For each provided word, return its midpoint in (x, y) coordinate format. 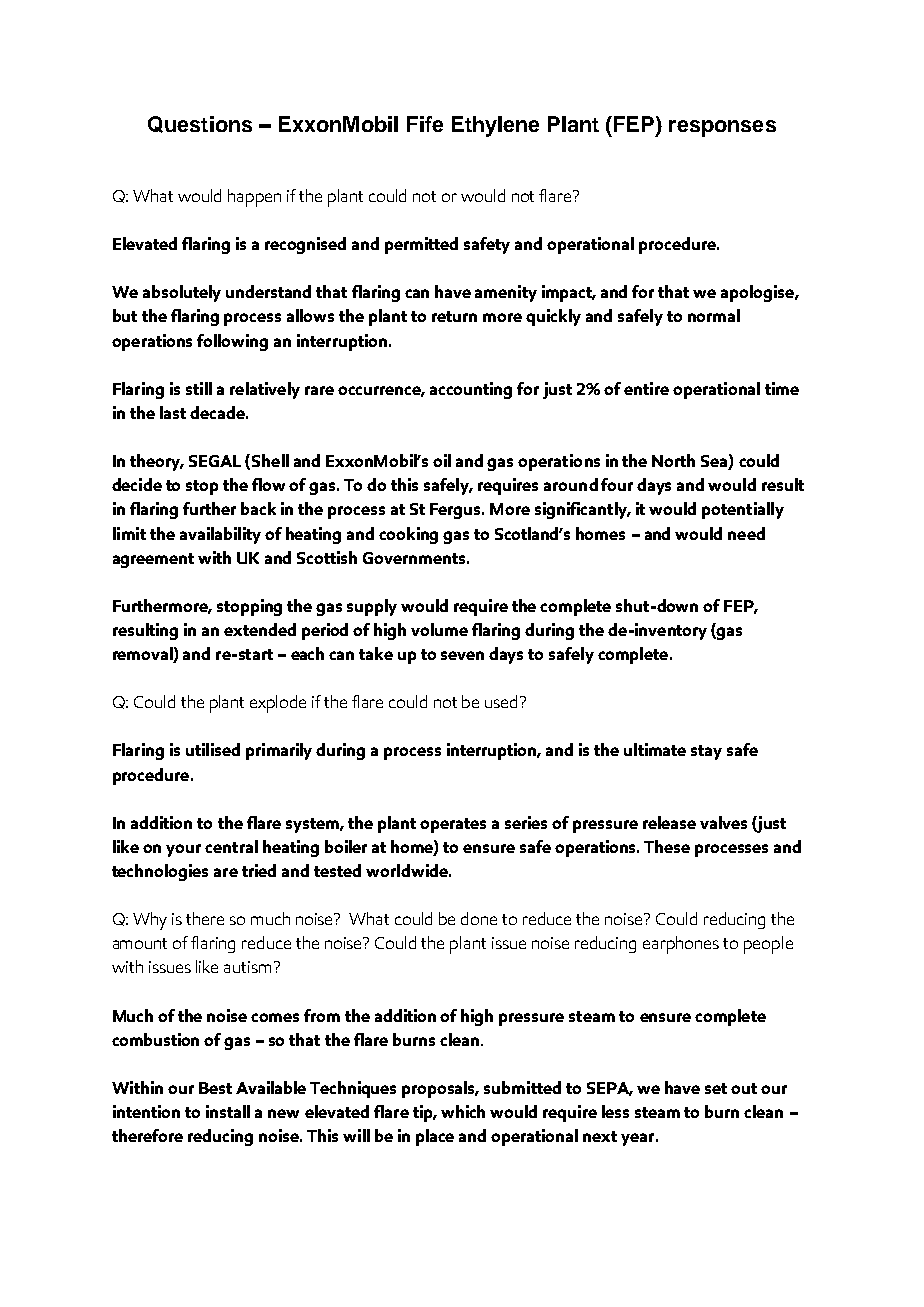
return (454, 316)
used (503, 701)
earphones (681, 945)
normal (714, 315)
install (228, 1111)
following (232, 342)
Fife (425, 124)
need (746, 533)
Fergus (457, 511)
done (479, 918)
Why (150, 921)
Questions (200, 124)
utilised (213, 749)
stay (706, 752)
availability (220, 535)
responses (722, 128)
